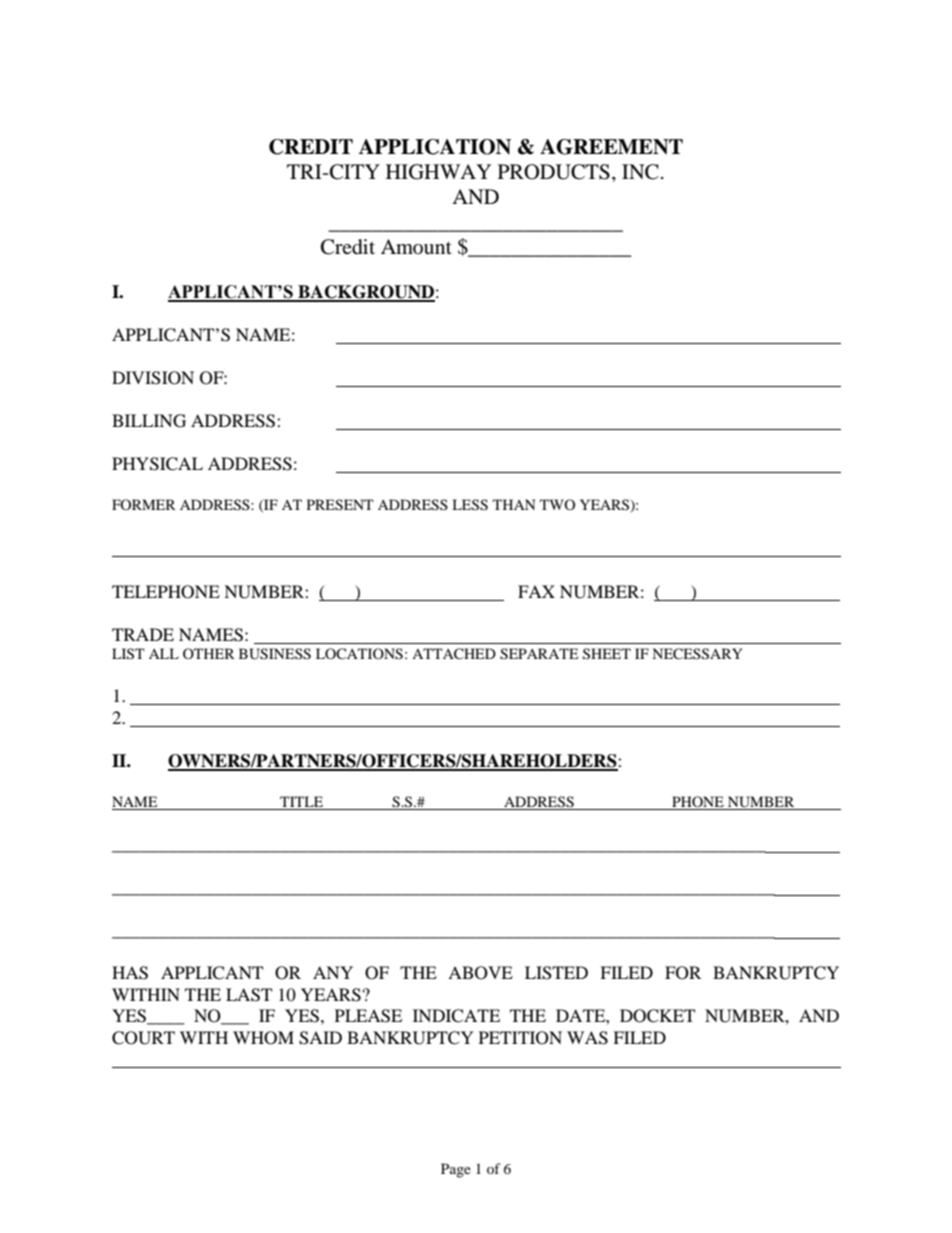 Image resolution: width=952 pixels, height=1233 pixels. What do you see at coordinates (143, 1038) in the screenshot?
I see `COURT` at bounding box center [143, 1038].
